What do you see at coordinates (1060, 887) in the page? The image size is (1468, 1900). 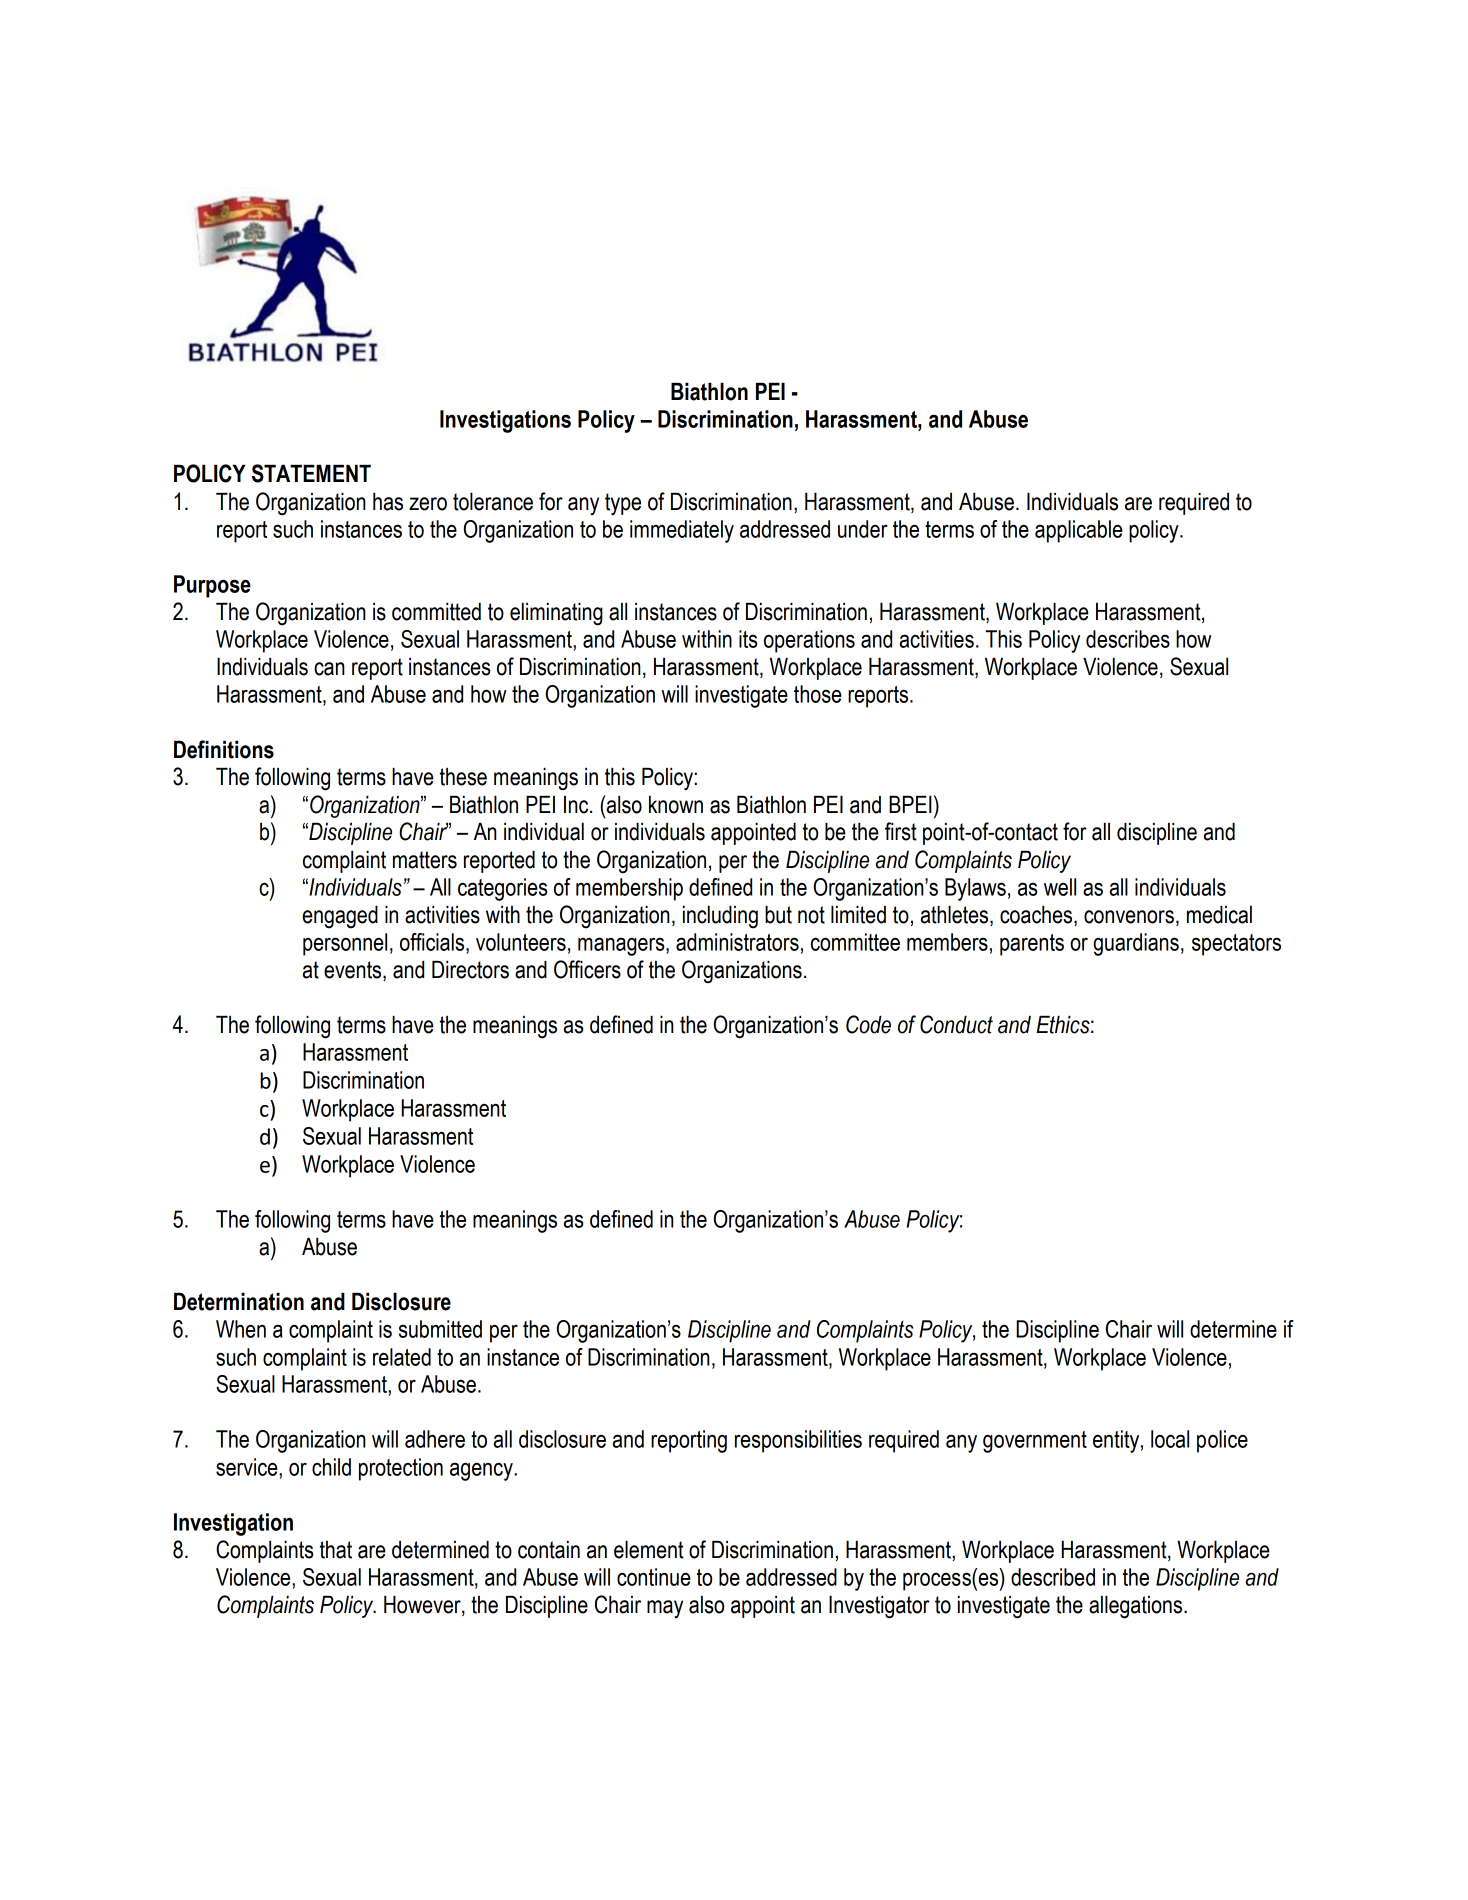 I see `well` at bounding box center [1060, 887].
